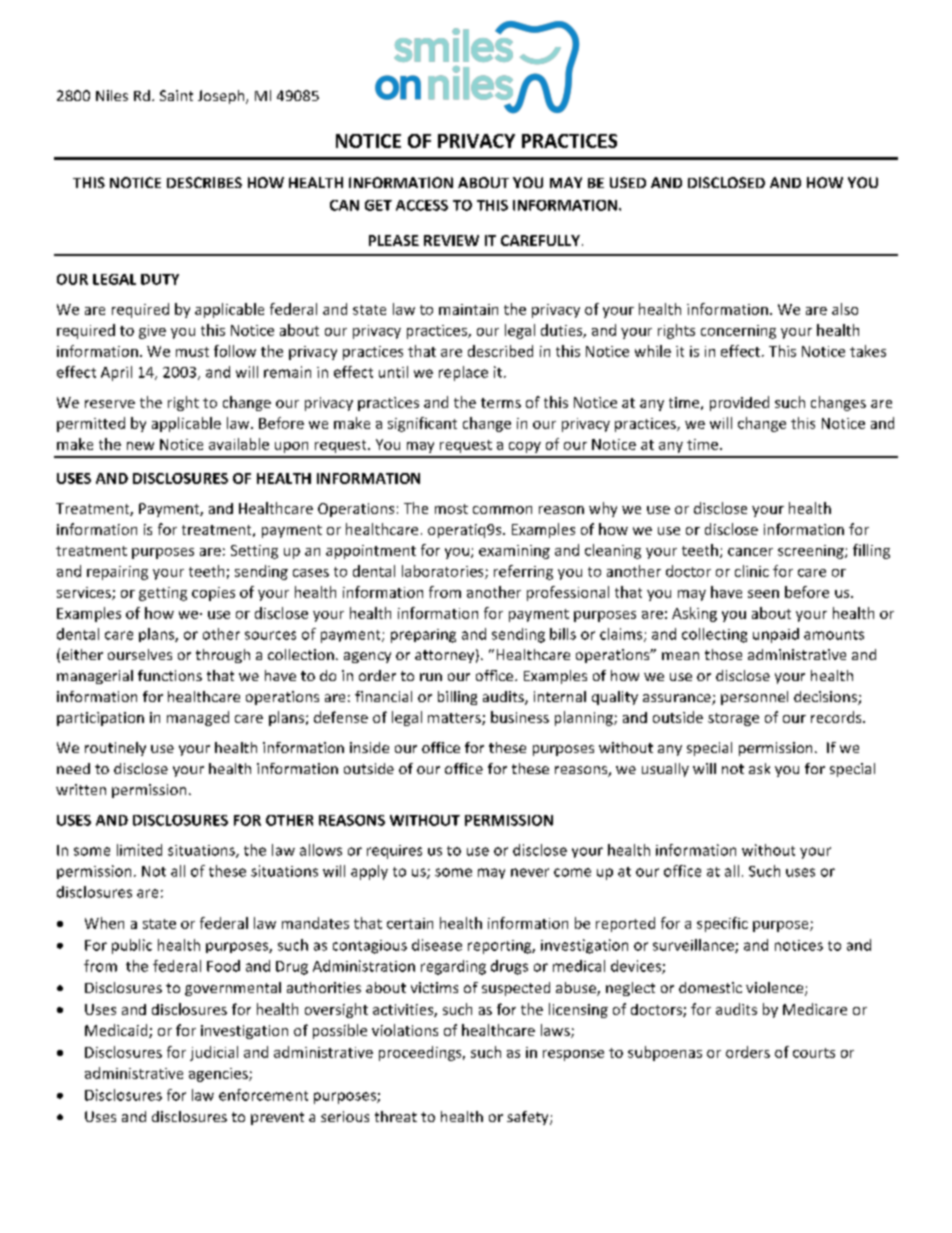 The height and width of the screenshot is (1233, 952). Describe the element at coordinates (763, 594) in the screenshot. I see `seen` at that location.
